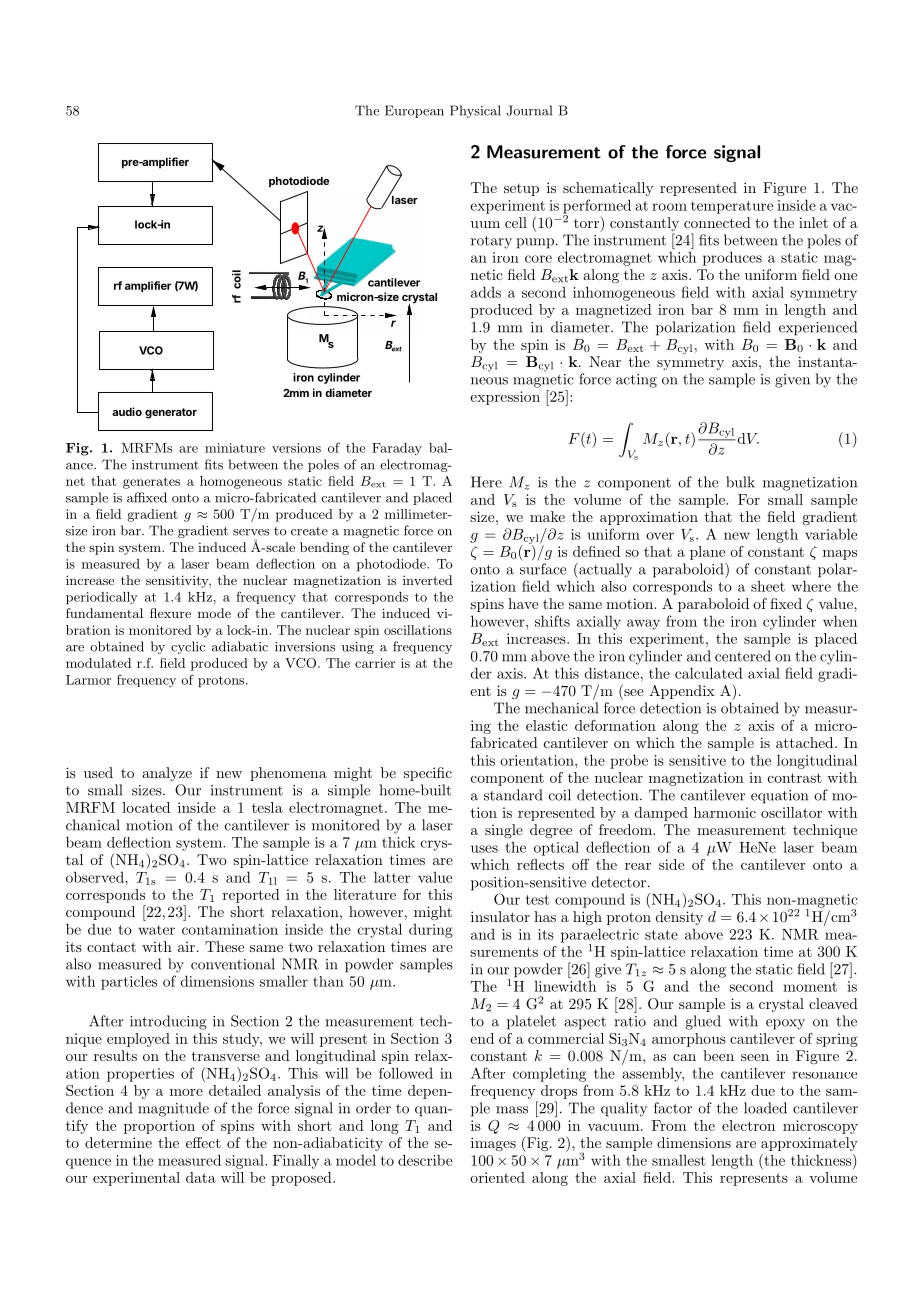 The height and width of the page is (1308, 924). What do you see at coordinates (732, 207) in the page?
I see `temperature` at bounding box center [732, 207].
